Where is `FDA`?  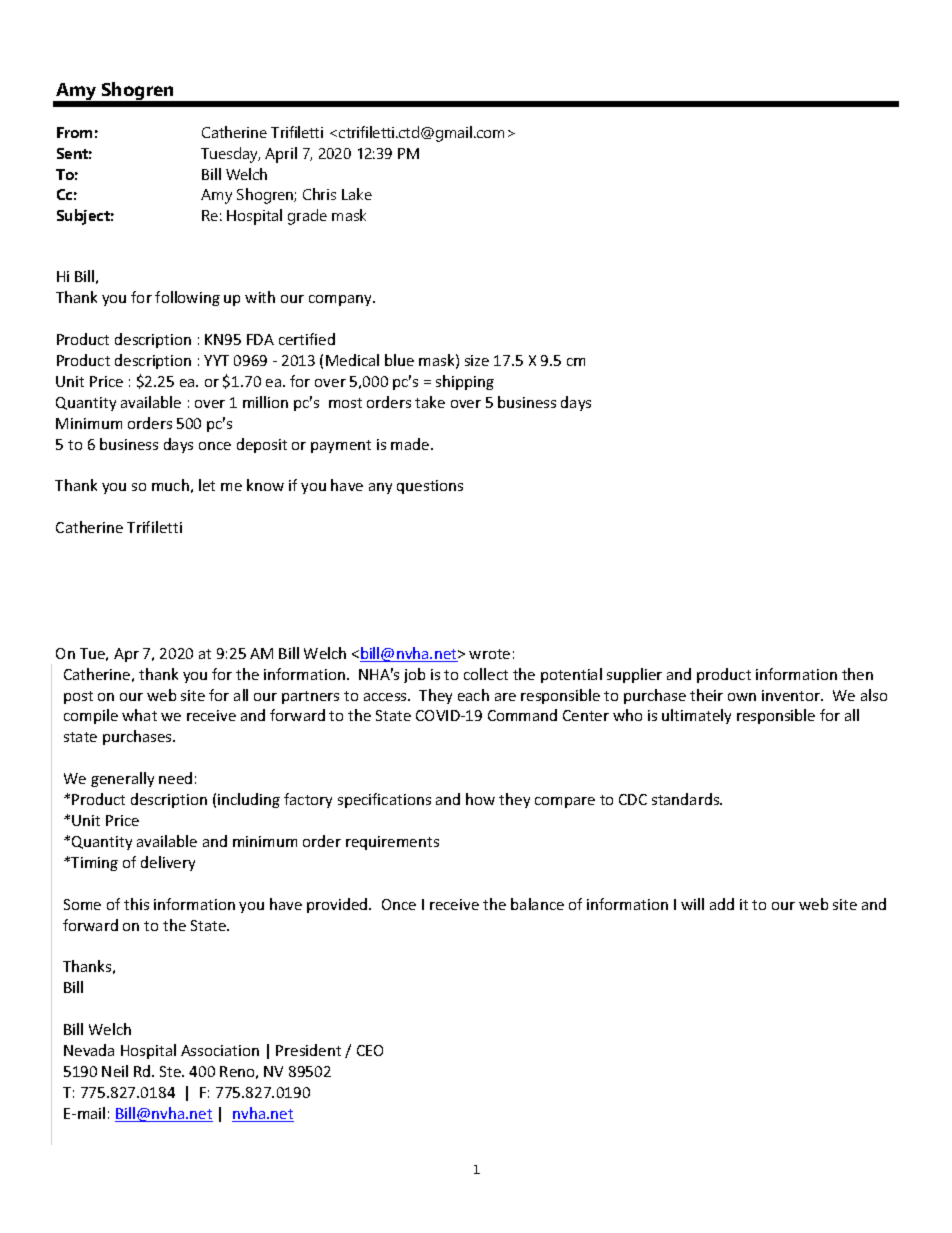 FDA is located at coordinates (260, 339).
